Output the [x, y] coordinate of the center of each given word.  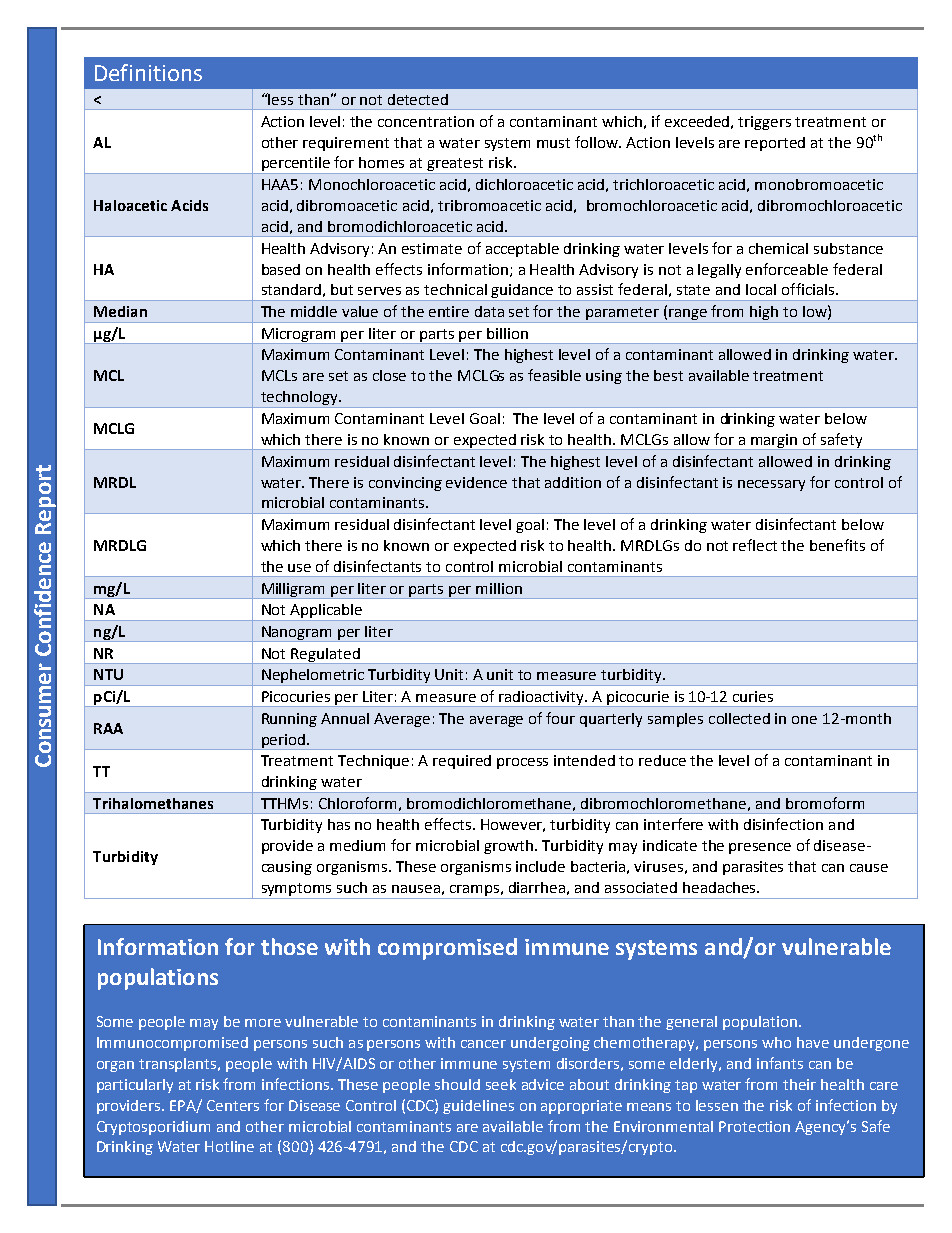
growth [508, 847]
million [499, 588]
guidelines [478, 1107]
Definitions [148, 72]
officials [809, 289]
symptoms [297, 891]
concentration [426, 121]
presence [760, 848]
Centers [233, 1105]
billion [507, 333]
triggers [764, 123]
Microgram [299, 336]
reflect [755, 545]
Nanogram [297, 634]
